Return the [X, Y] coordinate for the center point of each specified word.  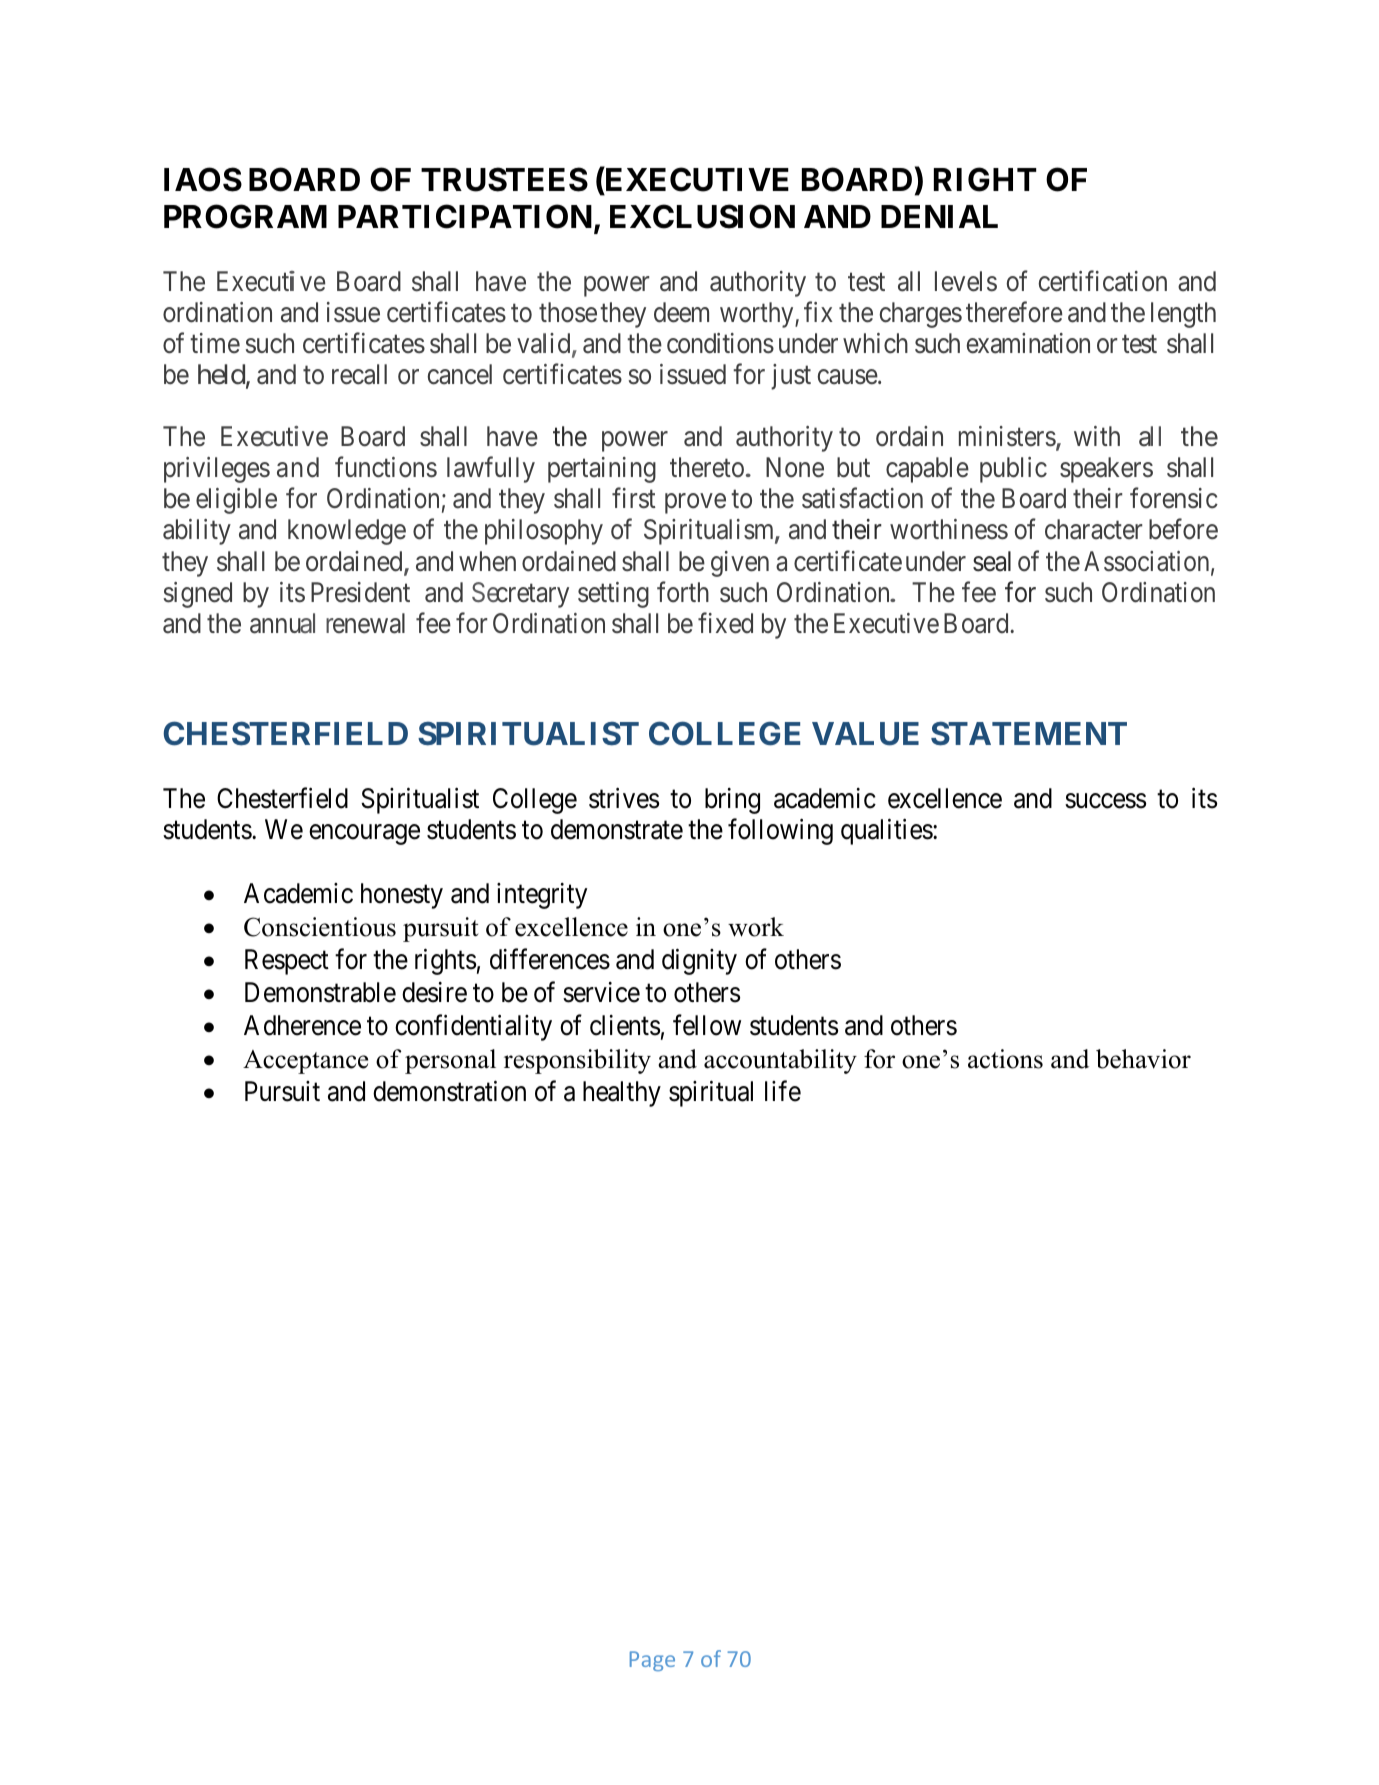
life [783, 1091]
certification [1103, 281]
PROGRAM [245, 216]
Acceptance [305, 1062]
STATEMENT [1029, 733]
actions [1005, 1059]
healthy [622, 1094]
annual [282, 623]
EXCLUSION [702, 216]
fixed [725, 623]
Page [652, 1661]
